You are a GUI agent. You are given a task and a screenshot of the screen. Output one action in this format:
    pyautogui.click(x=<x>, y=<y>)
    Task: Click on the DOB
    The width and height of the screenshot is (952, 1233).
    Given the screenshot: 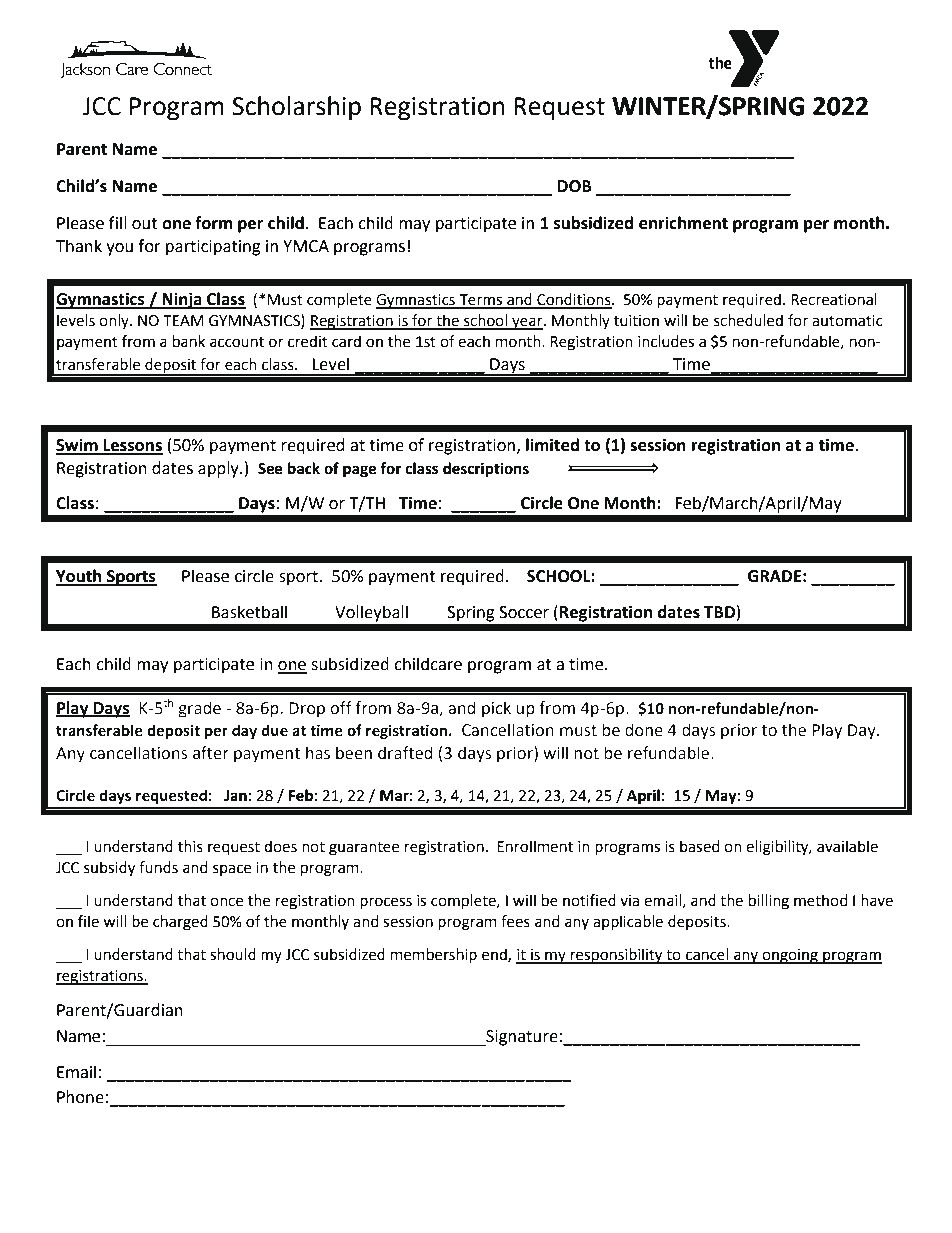 What is the action you would take?
    pyautogui.click(x=575, y=186)
